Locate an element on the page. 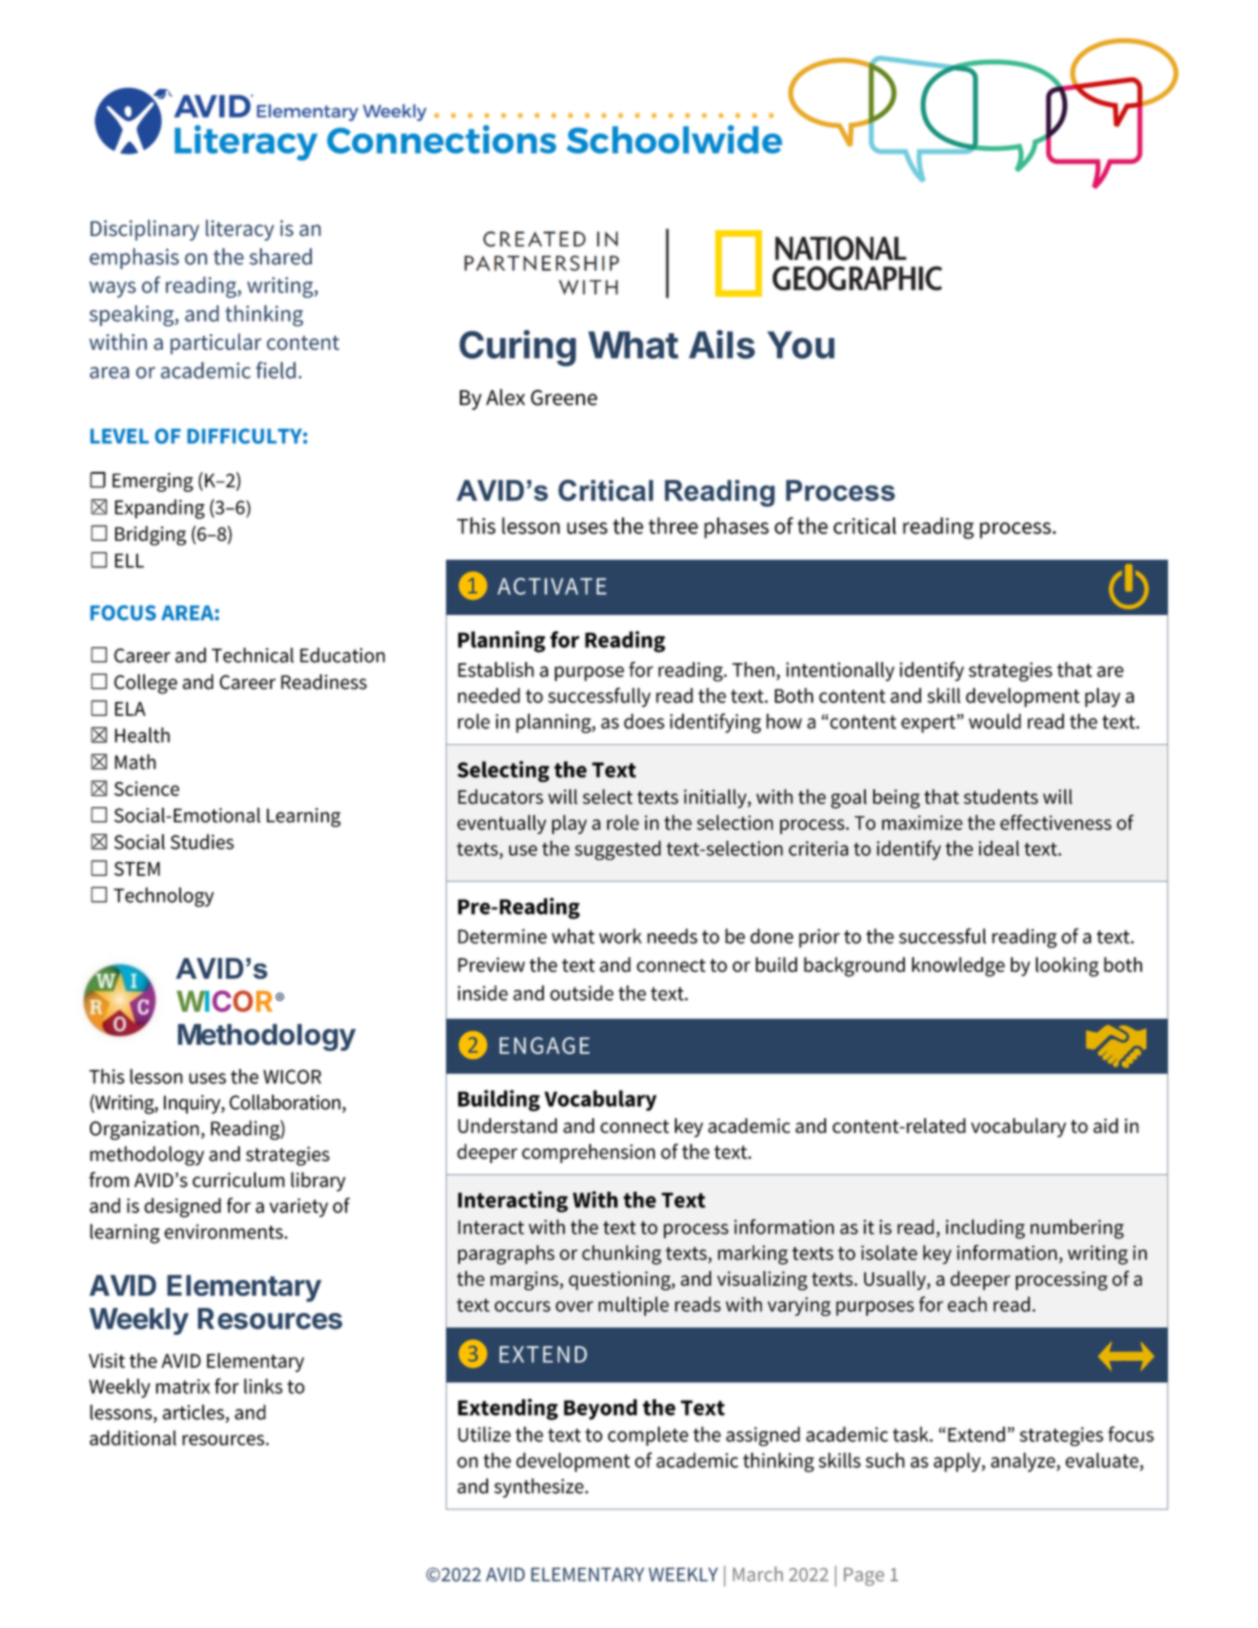 Image resolution: width=1258 pixels, height=1628 pixels. Technology is located at coordinates (164, 897).
